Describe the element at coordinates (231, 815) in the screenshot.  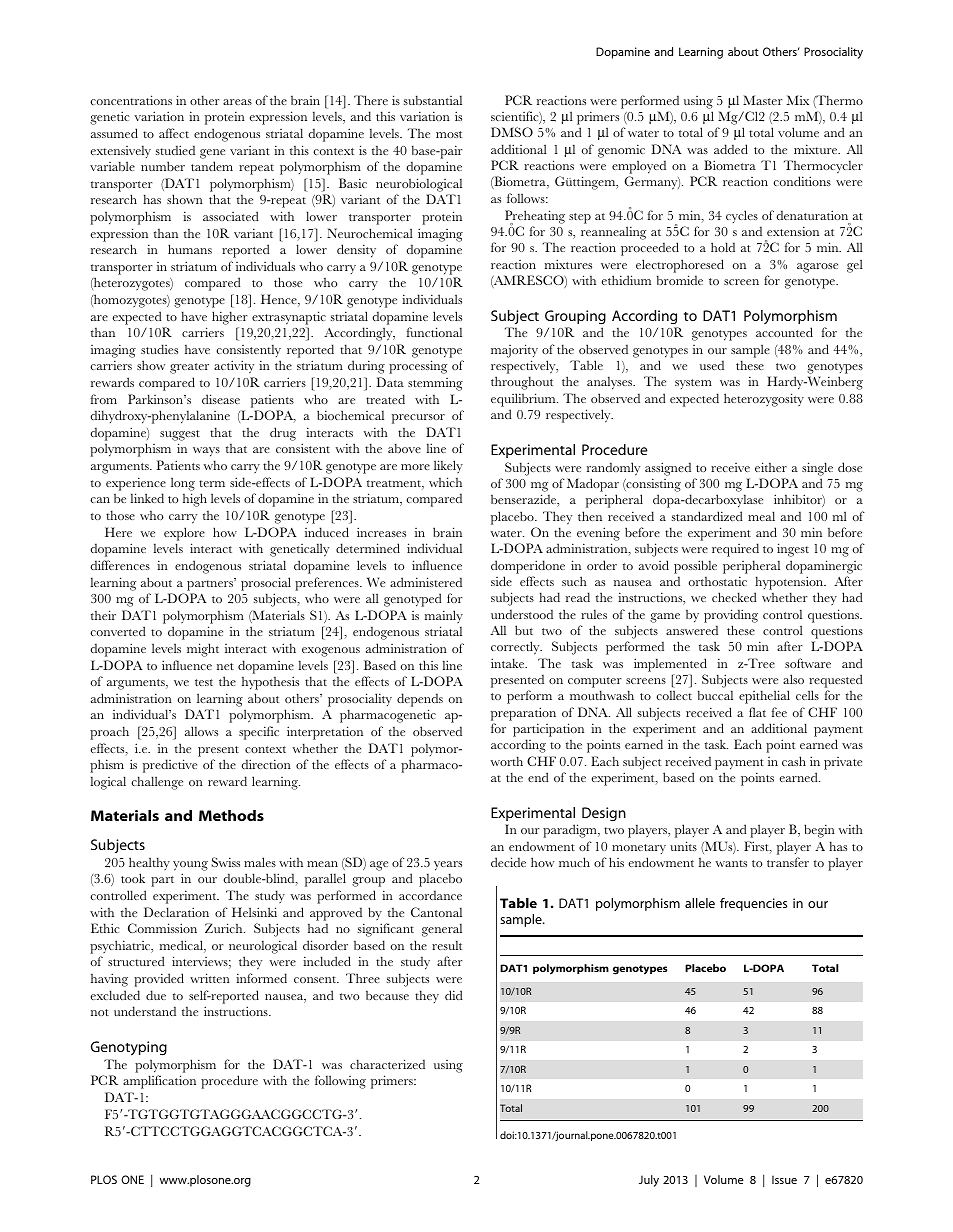
I see `Methods` at that location.
